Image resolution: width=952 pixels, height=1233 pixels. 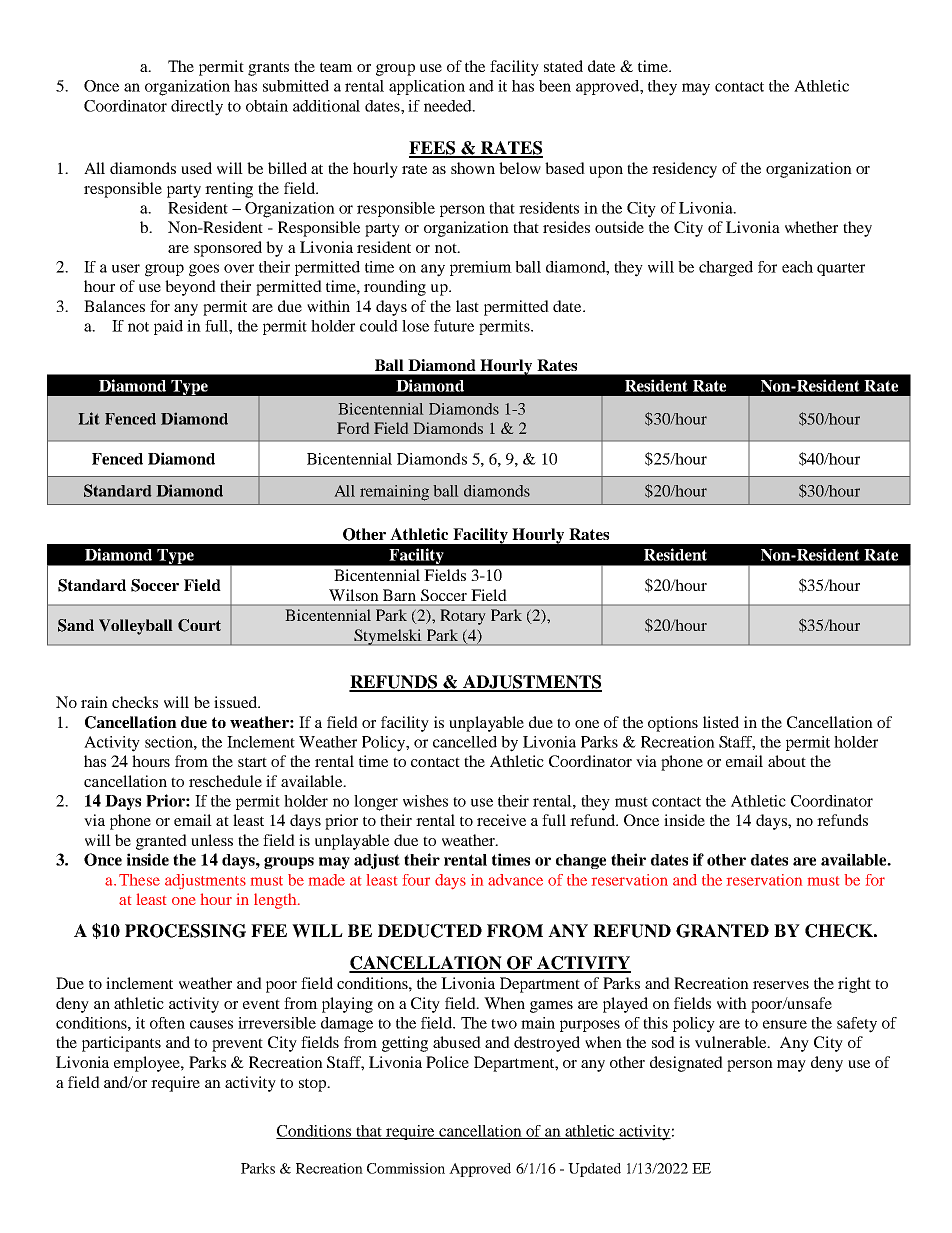 I want to click on residency, so click(x=684, y=170).
